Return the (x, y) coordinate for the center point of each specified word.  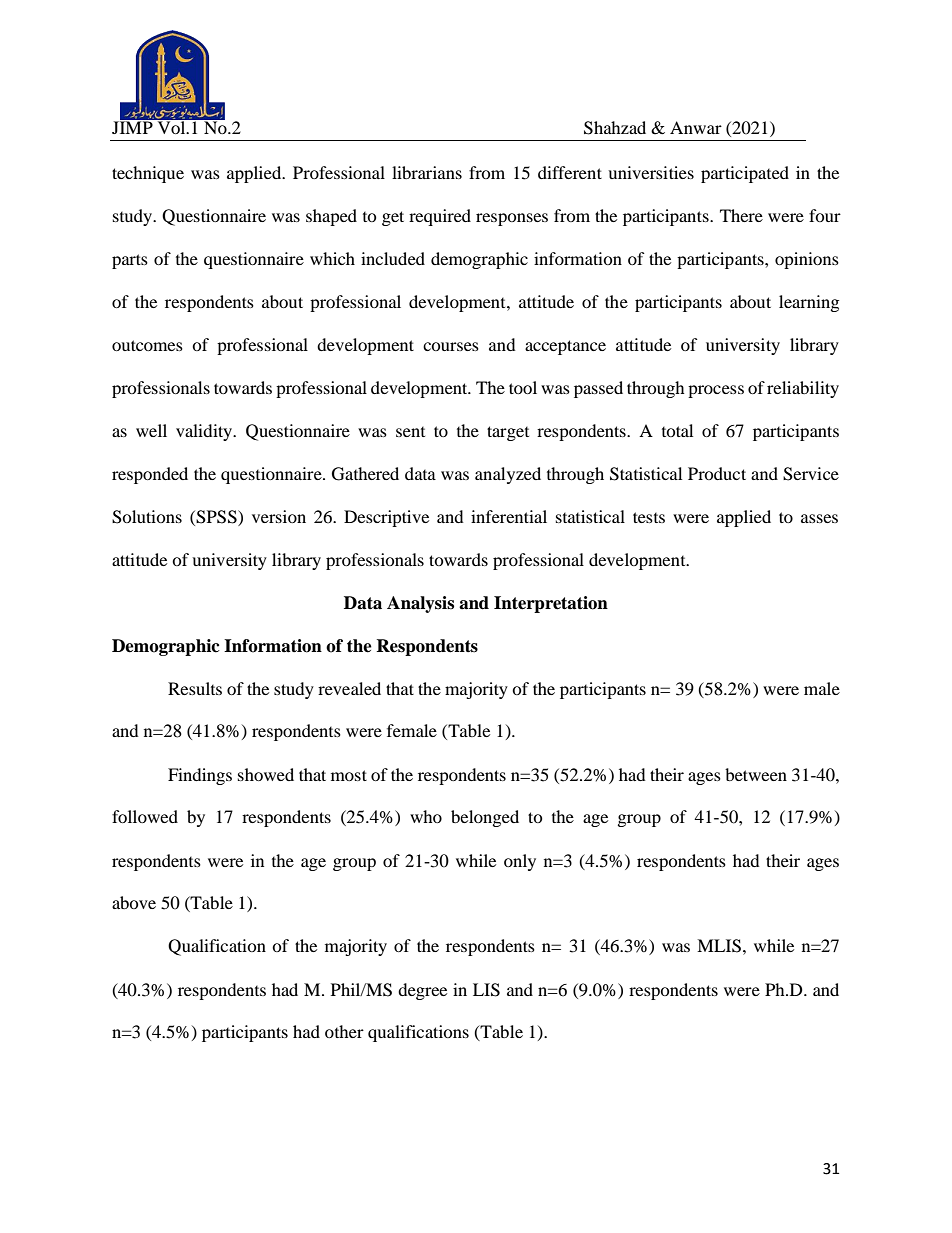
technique (148, 174)
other (344, 1031)
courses (451, 346)
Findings (200, 776)
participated (745, 174)
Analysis (420, 604)
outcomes (147, 345)
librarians (427, 172)
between (756, 774)
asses (819, 518)
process (716, 391)
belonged (485, 818)
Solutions (147, 517)
